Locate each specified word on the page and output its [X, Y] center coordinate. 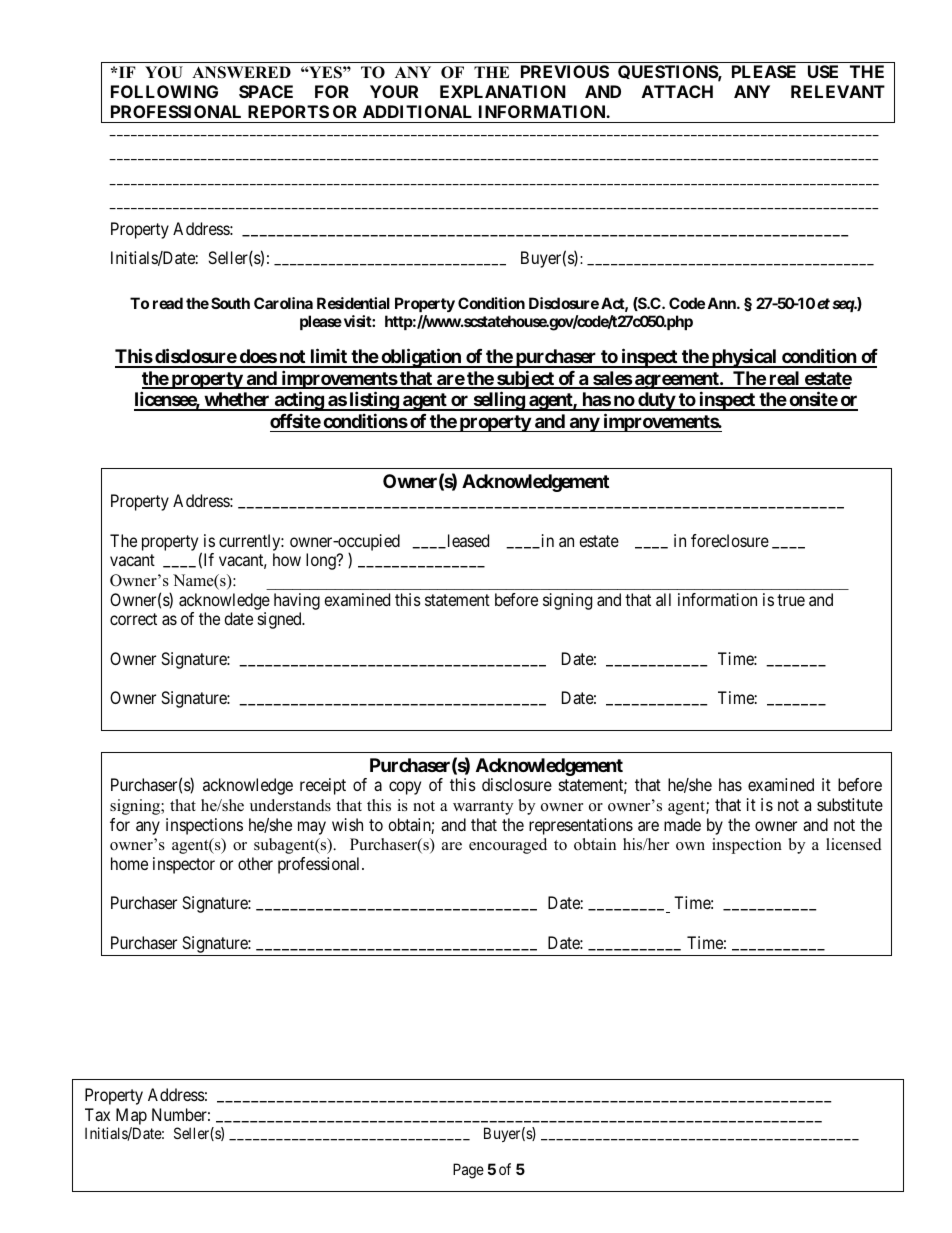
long [322, 561]
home [129, 863]
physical [744, 358]
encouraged [508, 846]
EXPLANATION [503, 91]
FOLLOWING [164, 91]
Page [468, 1171]
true [791, 600]
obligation [421, 358]
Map [131, 1116]
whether [237, 401]
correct [133, 619]
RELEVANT [838, 91]
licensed [854, 844]
